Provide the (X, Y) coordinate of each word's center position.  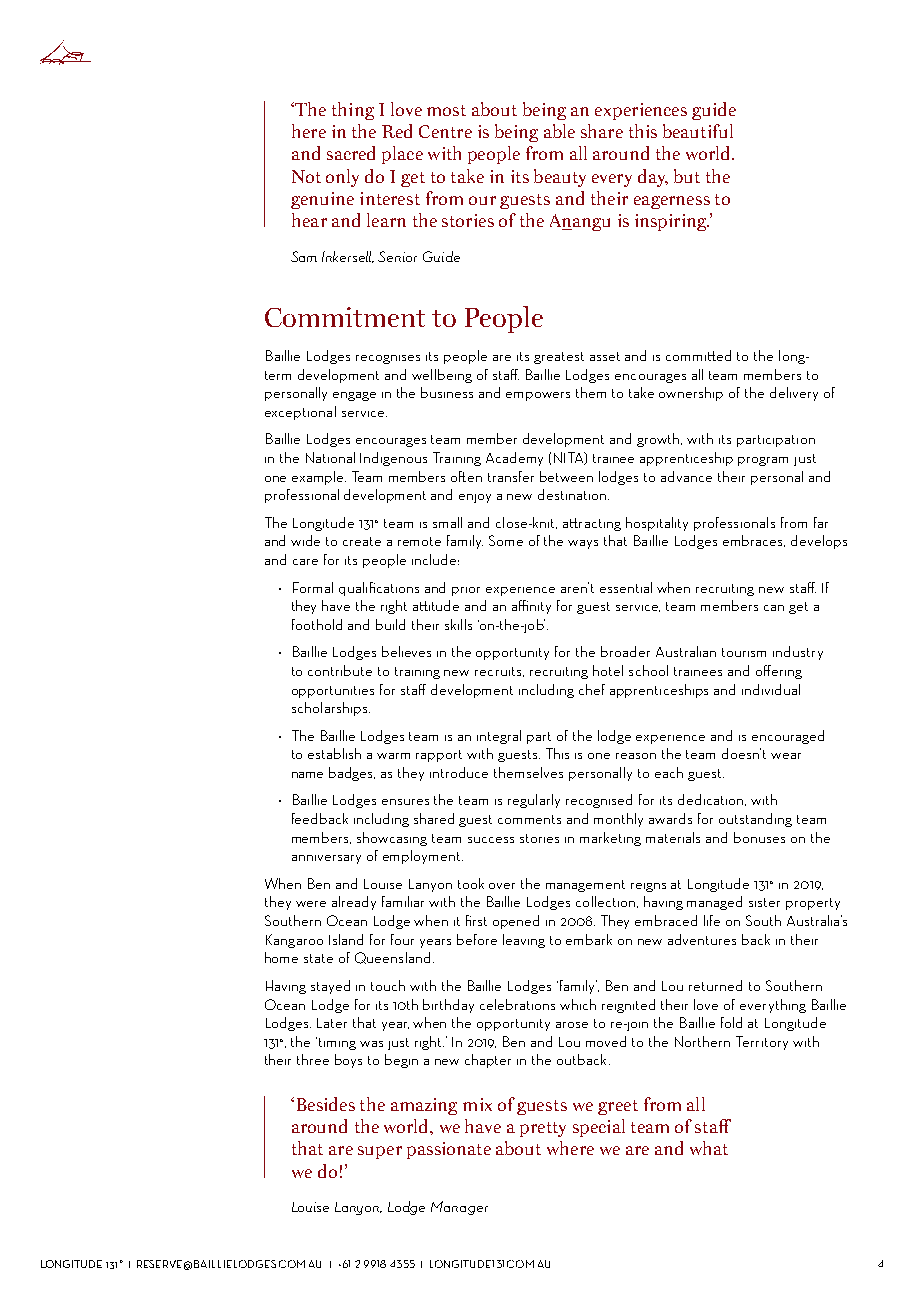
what (709, 1148)
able (559, 131)
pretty (543, 1129)
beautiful (698, 131)
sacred (351, 153)
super (380, 1152)
